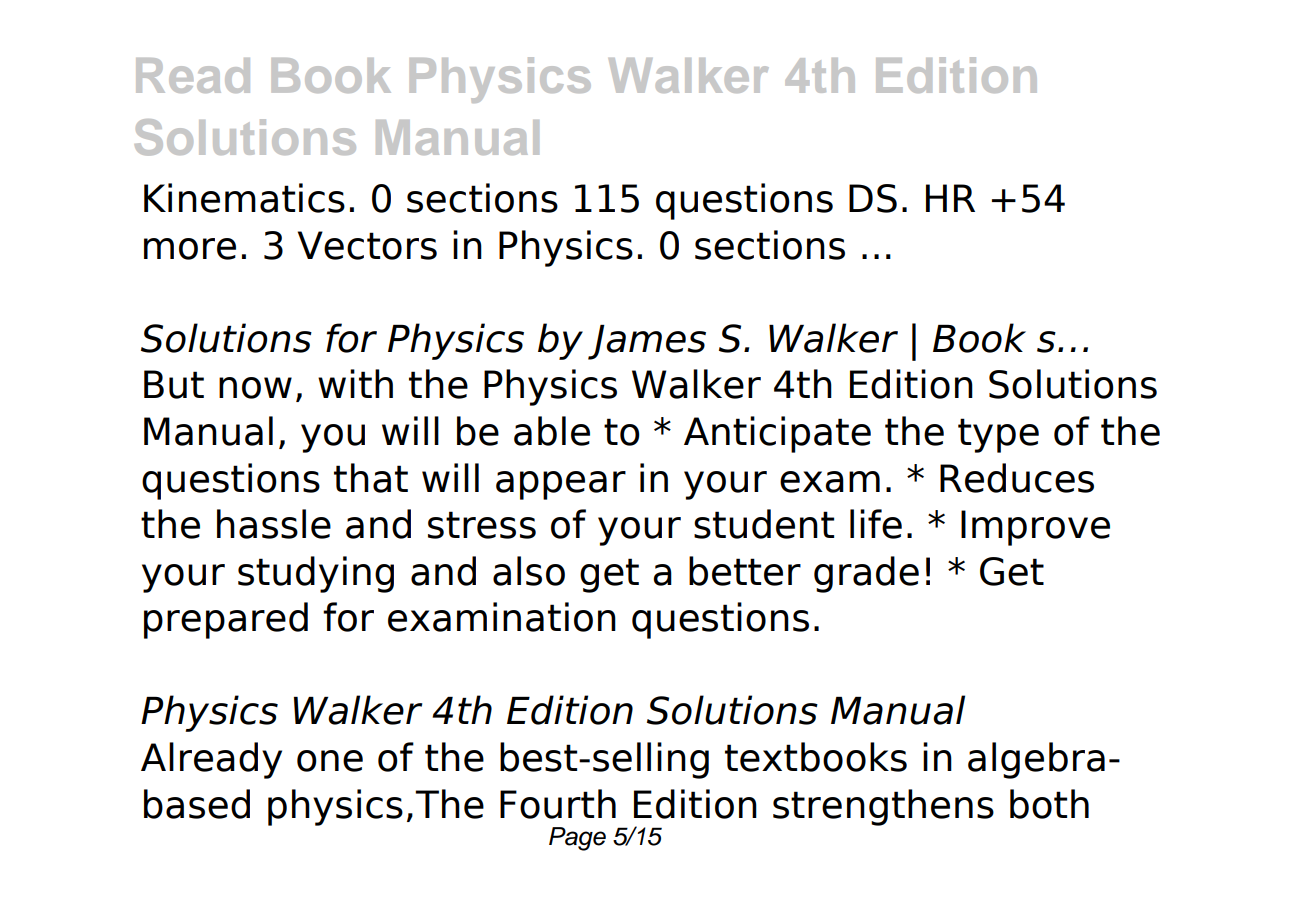 This screenshot has width=1303, height=924. What do you see at coordinates (866, 574) in the screenshot?
I see `grade` at bounding box center [866, 574].
